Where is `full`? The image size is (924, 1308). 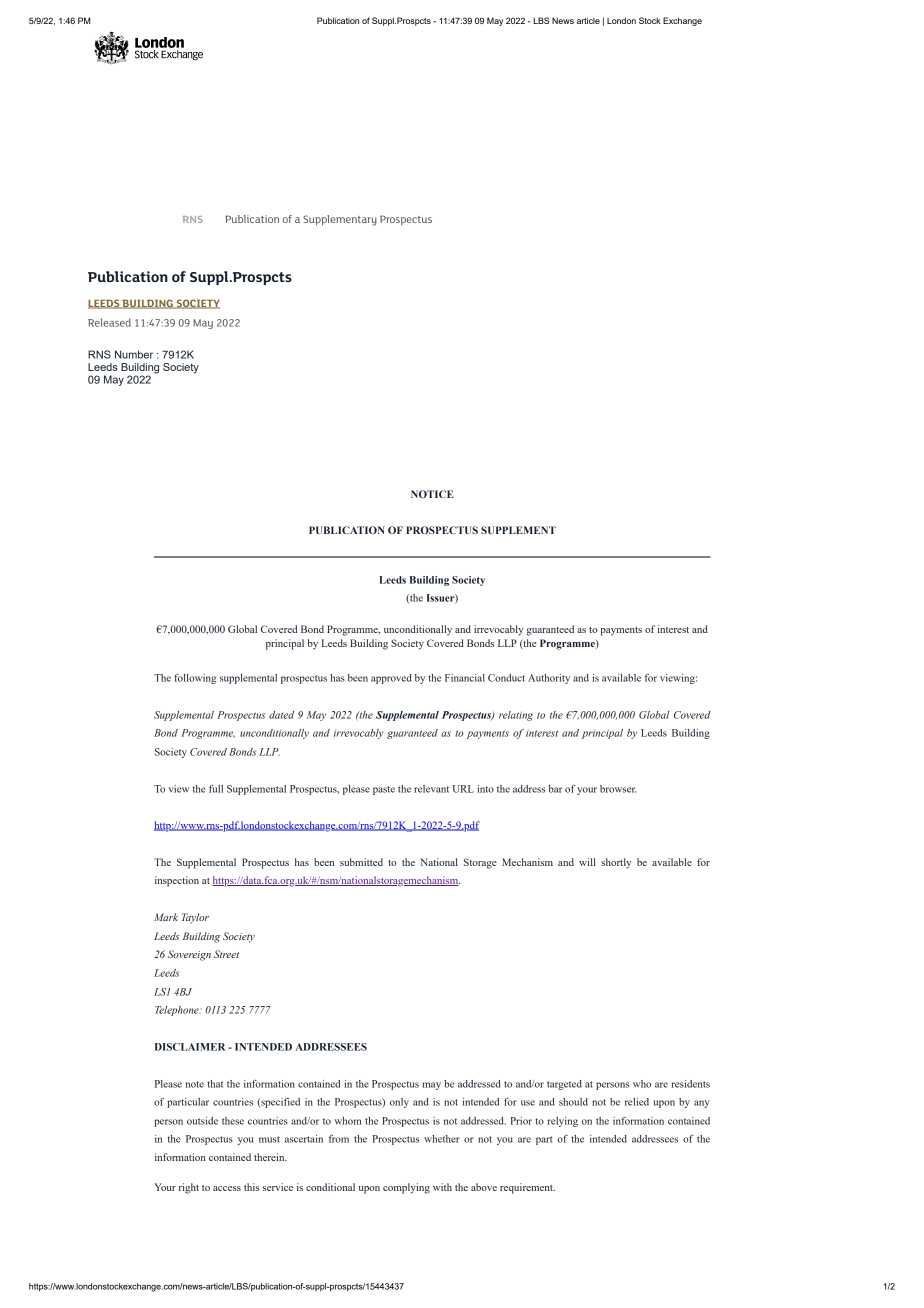
full is located at coordinates (216, 789).
